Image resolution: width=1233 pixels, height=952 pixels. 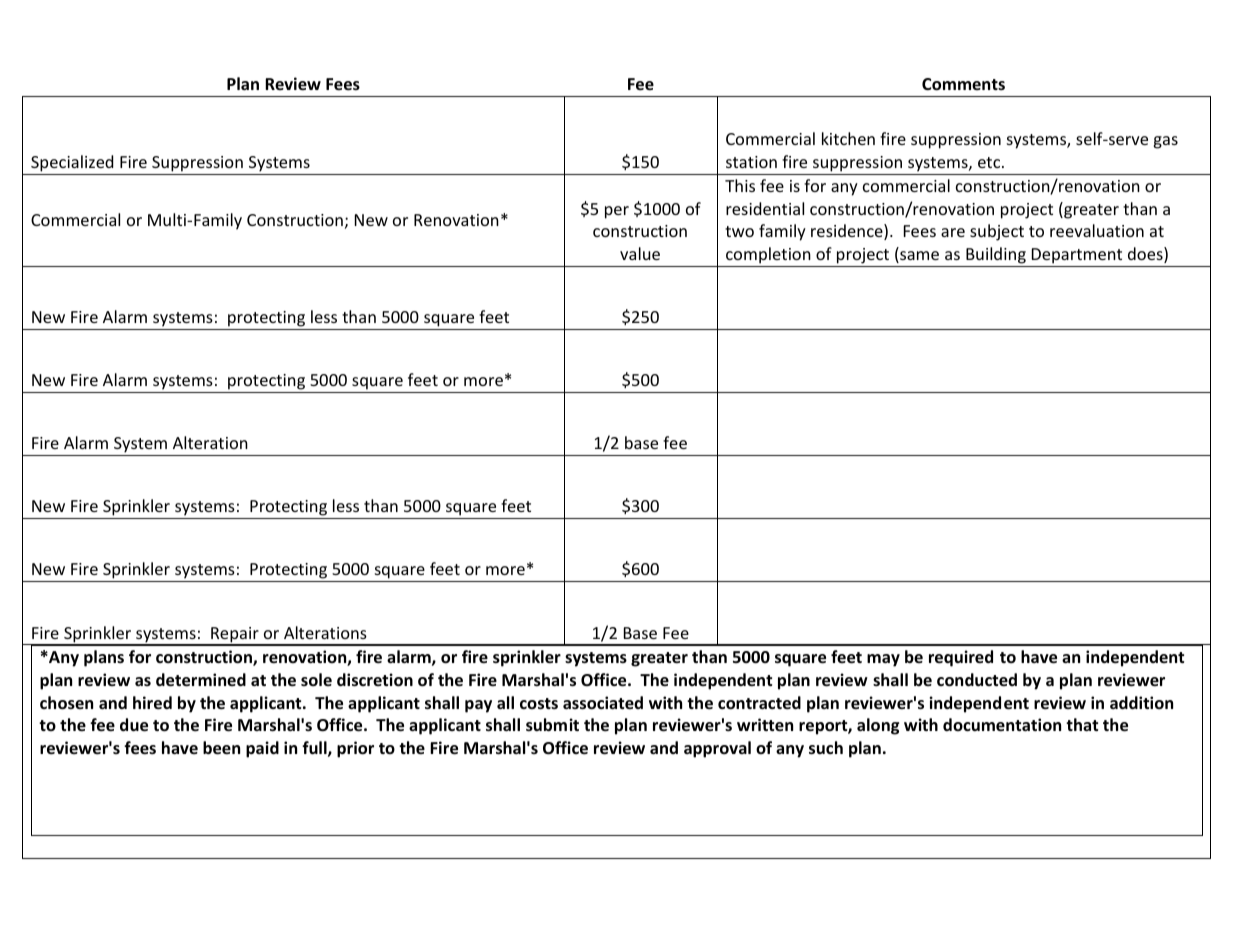 I want to click on Department, so click(x=1077, y=256).
